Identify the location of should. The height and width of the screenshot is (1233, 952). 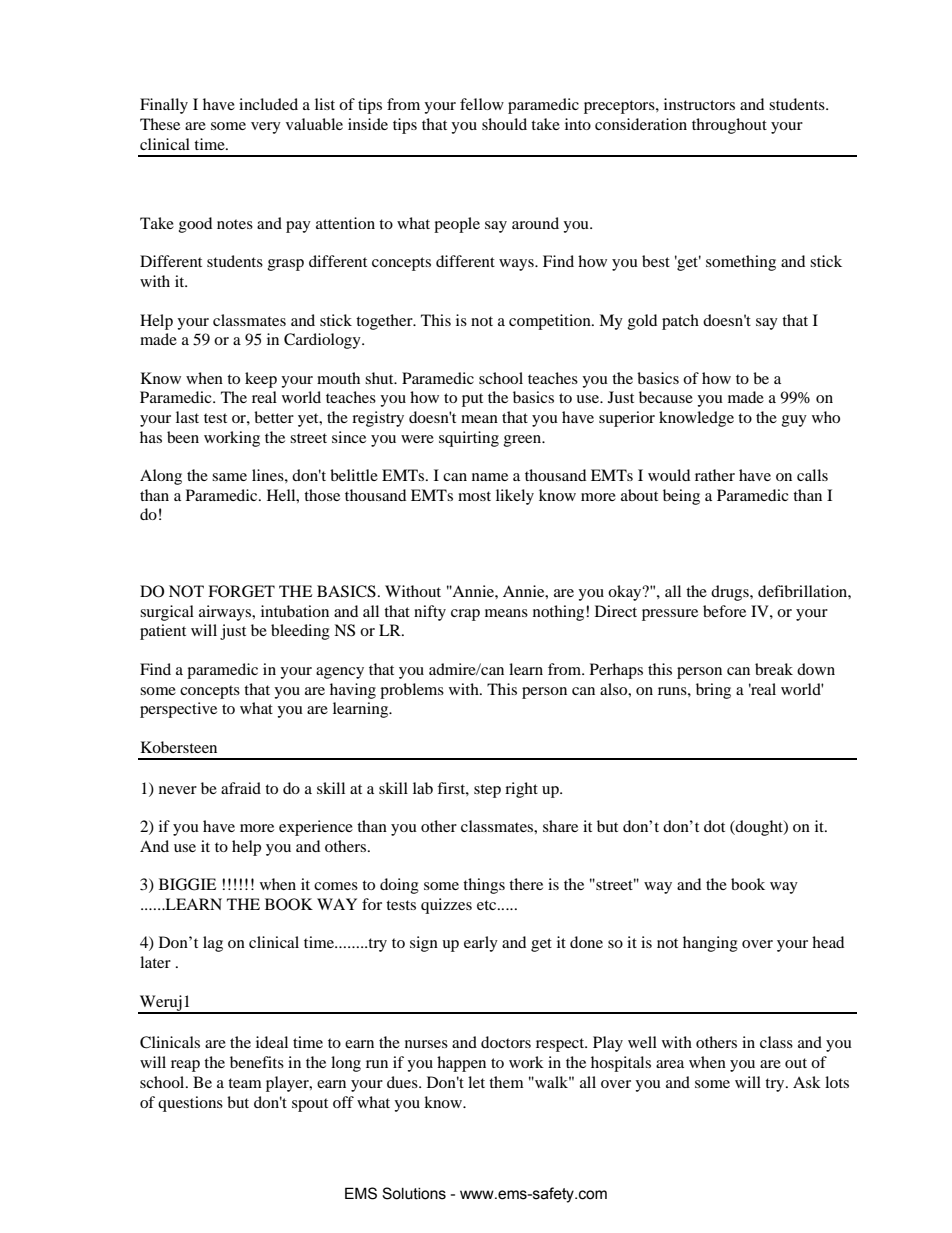
(504, 124).
